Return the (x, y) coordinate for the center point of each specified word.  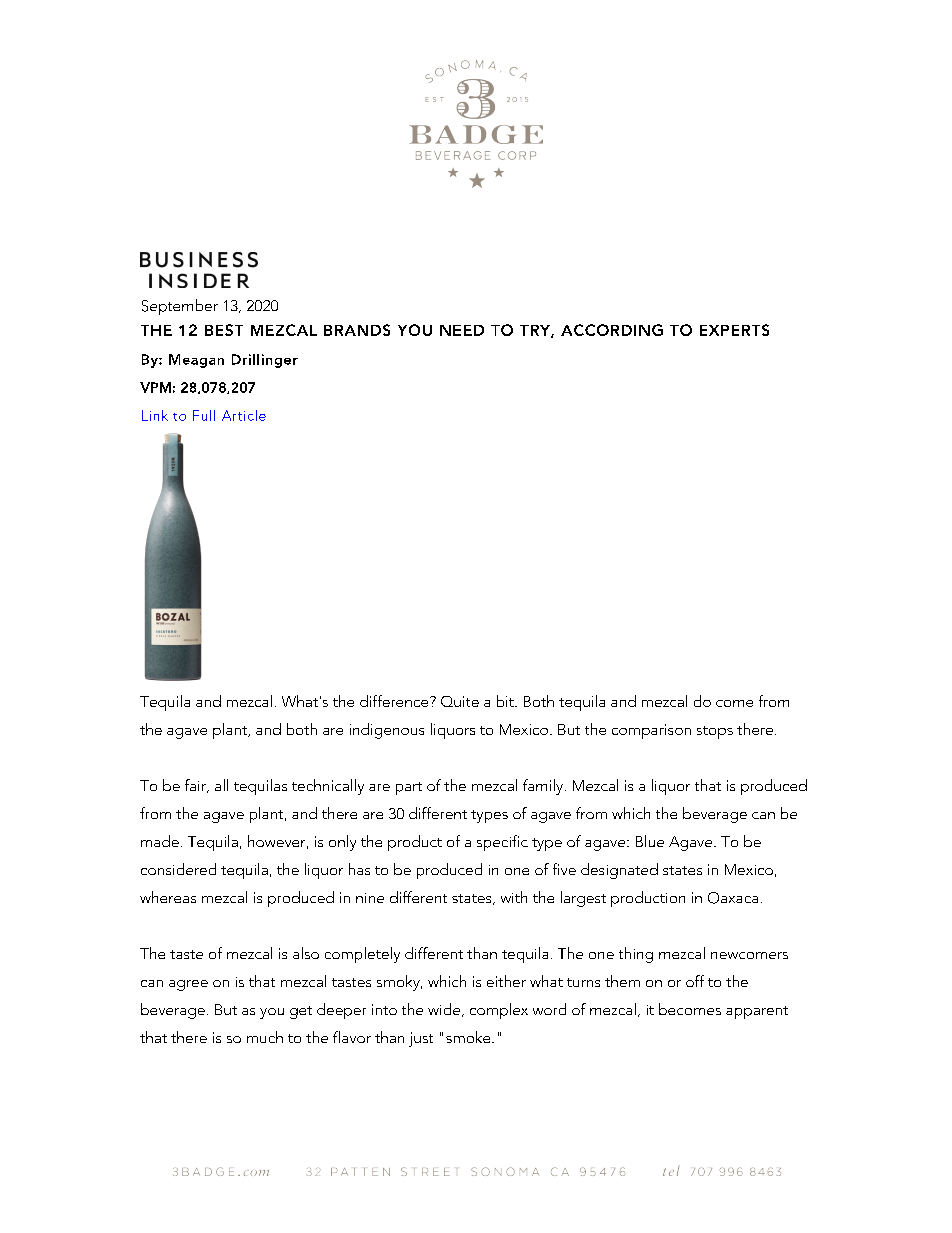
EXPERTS (734, 330)
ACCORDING (612, 330)
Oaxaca (733, 898)
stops (715, 732)
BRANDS (357, 330)
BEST (224, 330)
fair (196, 786)
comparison (651, 731)
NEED (462, 330)
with (514, 897)
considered (178, 869)
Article (244, 415)
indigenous (387, 731)
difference (395, 701)
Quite (460, 701)
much (265, 1037)
